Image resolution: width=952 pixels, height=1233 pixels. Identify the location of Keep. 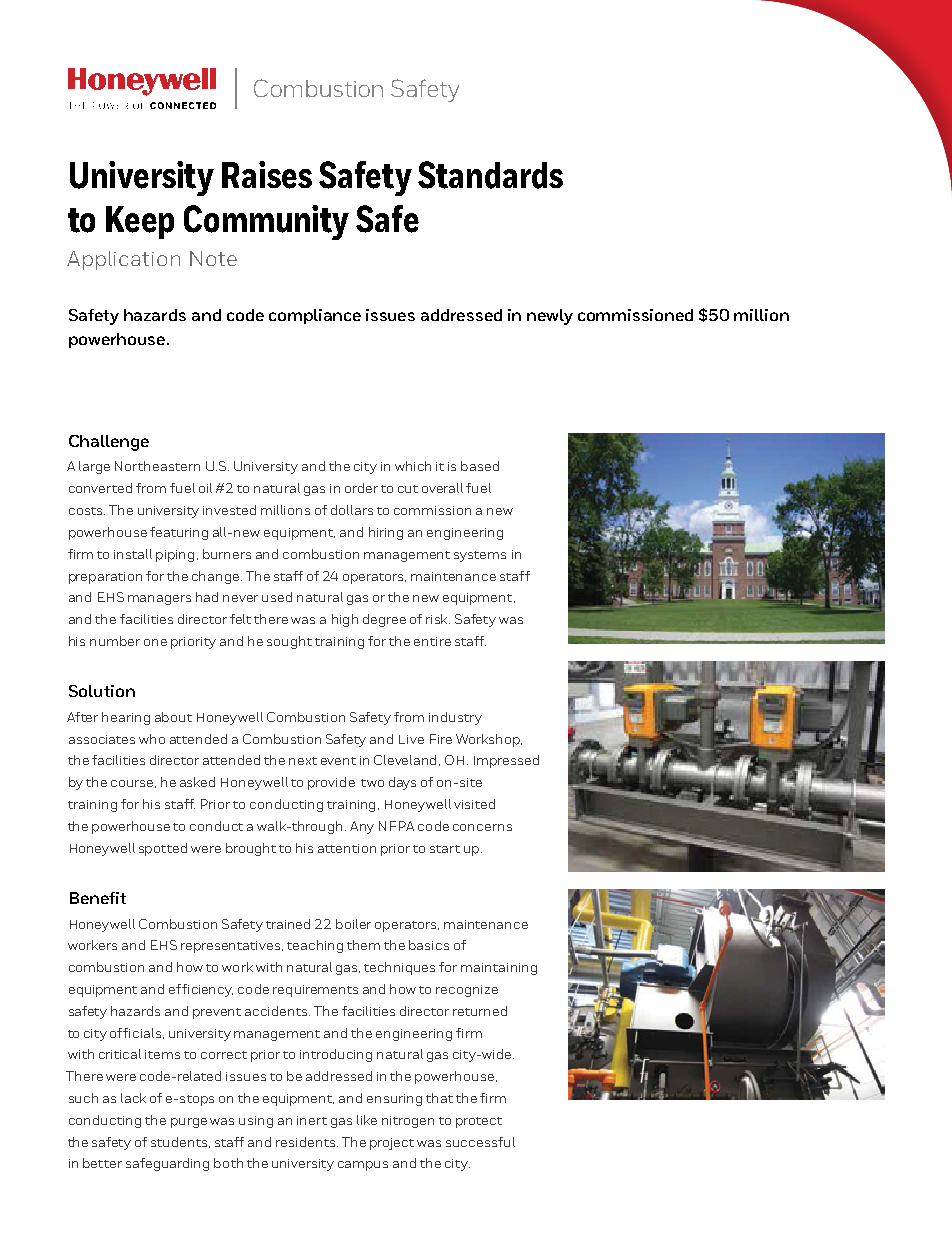
(140, 222).
